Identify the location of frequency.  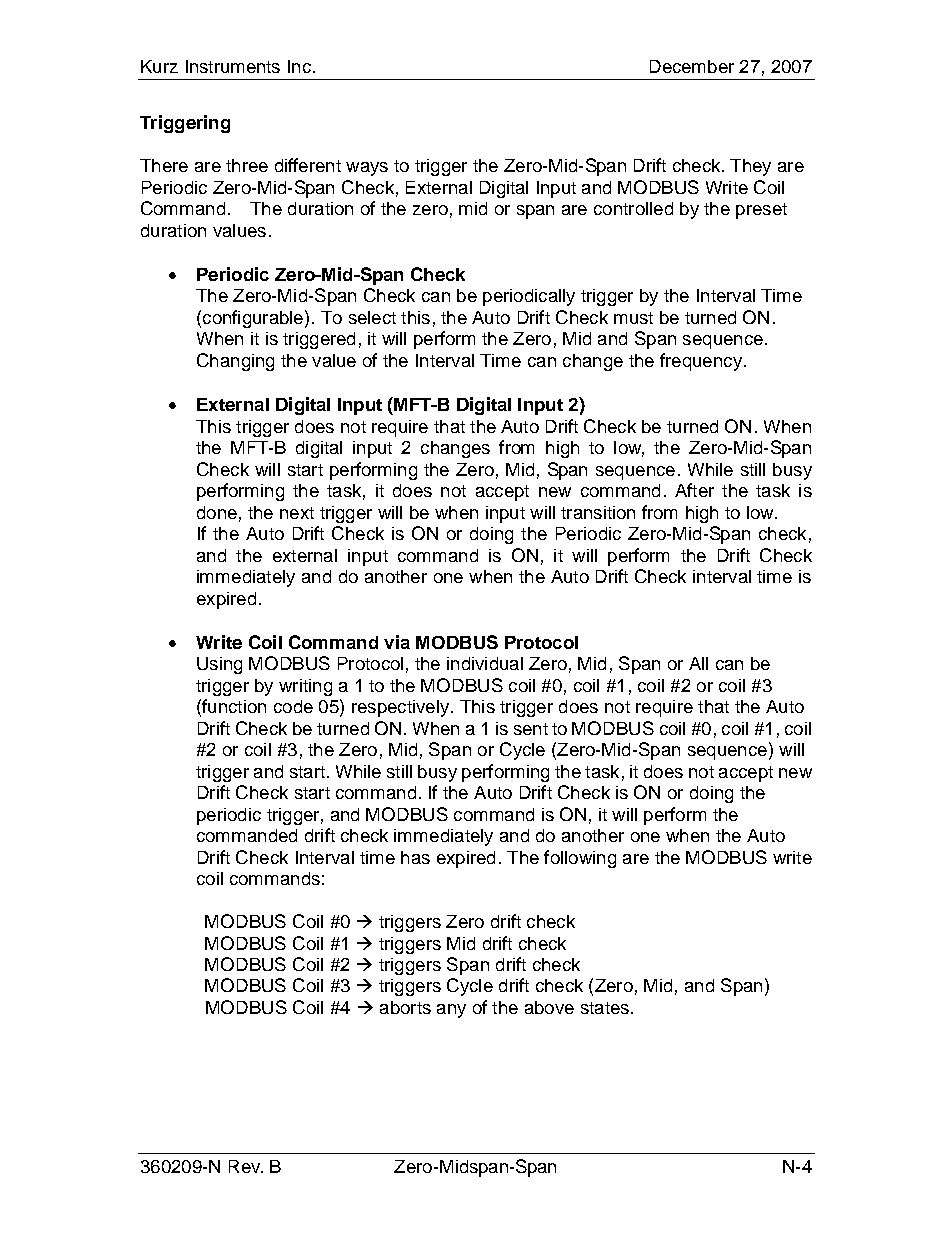
(701, 362).
